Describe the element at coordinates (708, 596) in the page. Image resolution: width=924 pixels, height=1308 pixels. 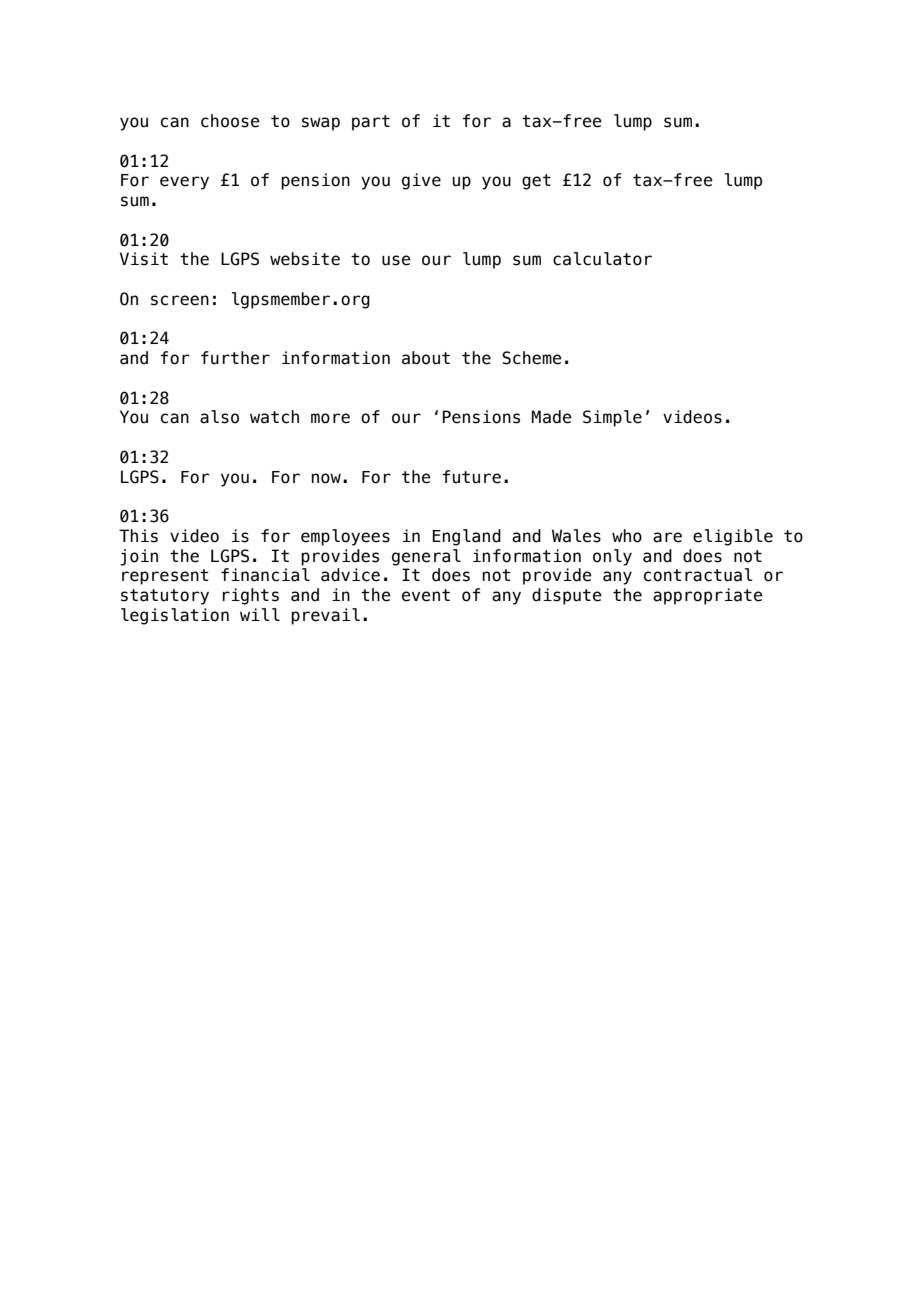
I see `appropriate` at that location.
